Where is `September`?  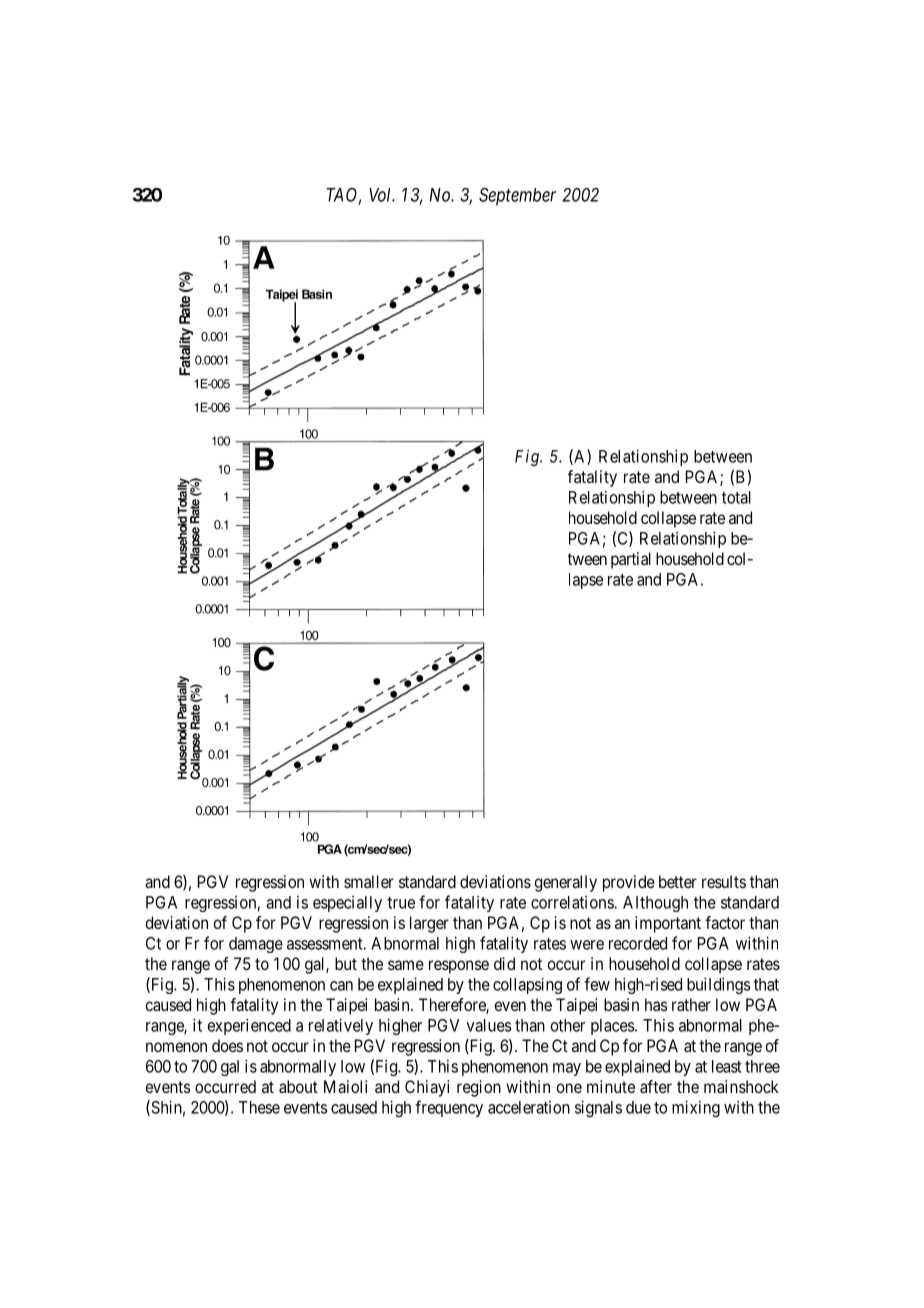
September is located at coordinates (517, 197).
